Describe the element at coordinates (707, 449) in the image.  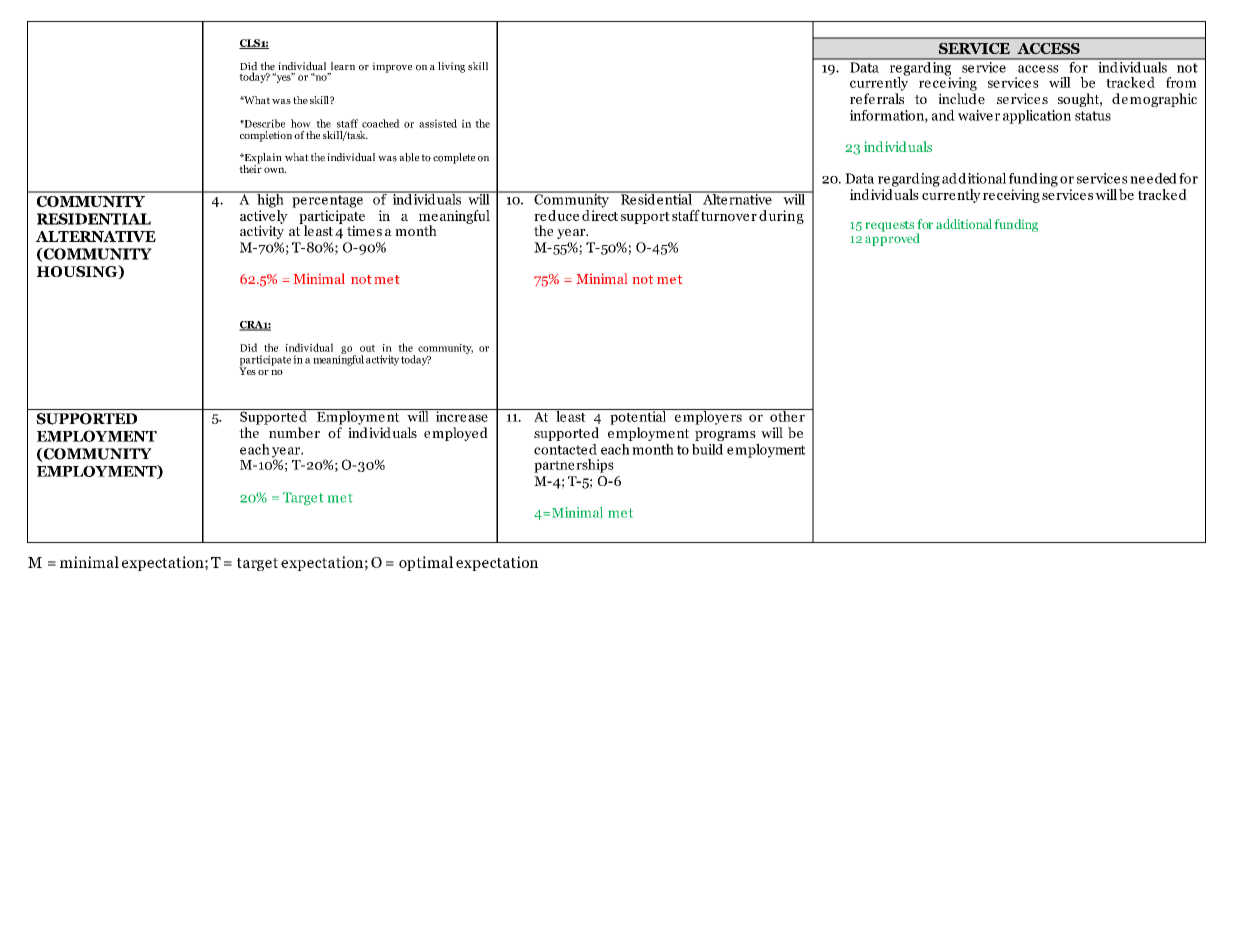
I see `build` at that location.
